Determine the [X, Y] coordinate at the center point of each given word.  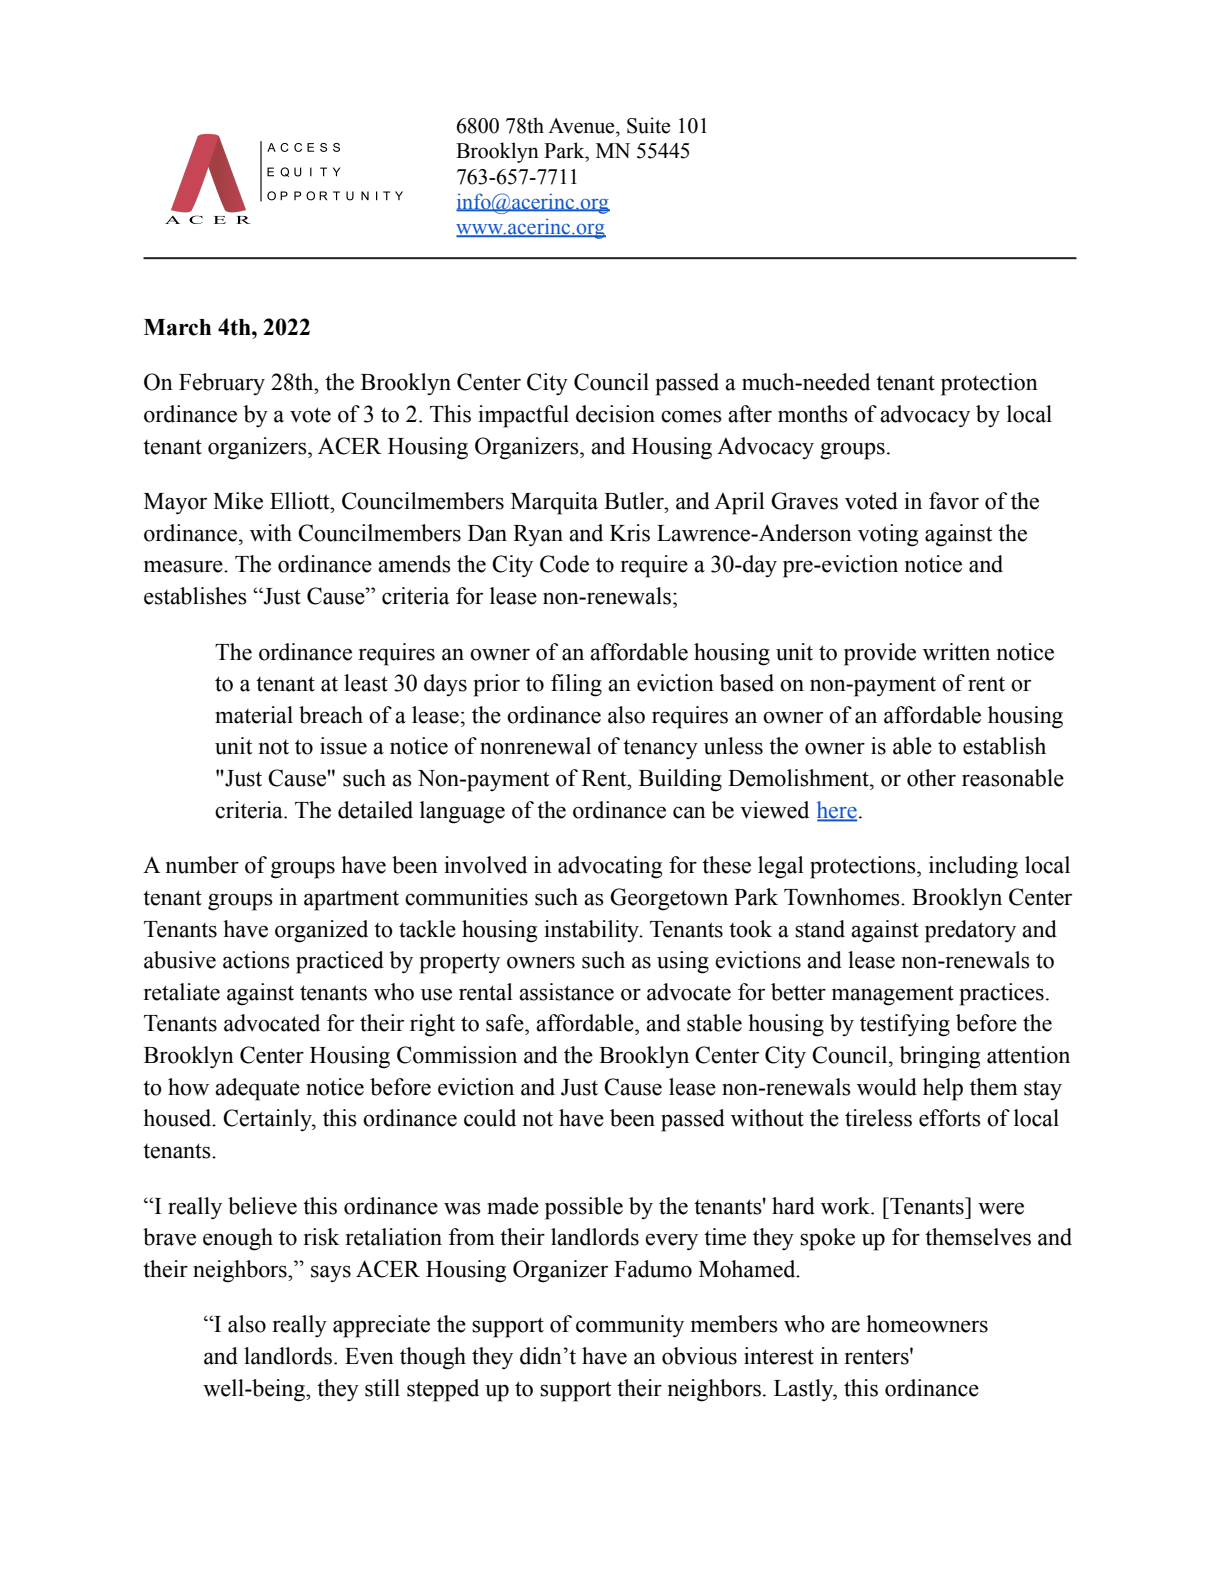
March [177, 327]
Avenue [582, 126]
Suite [648, 125]
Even [369, 1356]
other [931, 778]
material [254, 715]
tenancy [660, 749]
